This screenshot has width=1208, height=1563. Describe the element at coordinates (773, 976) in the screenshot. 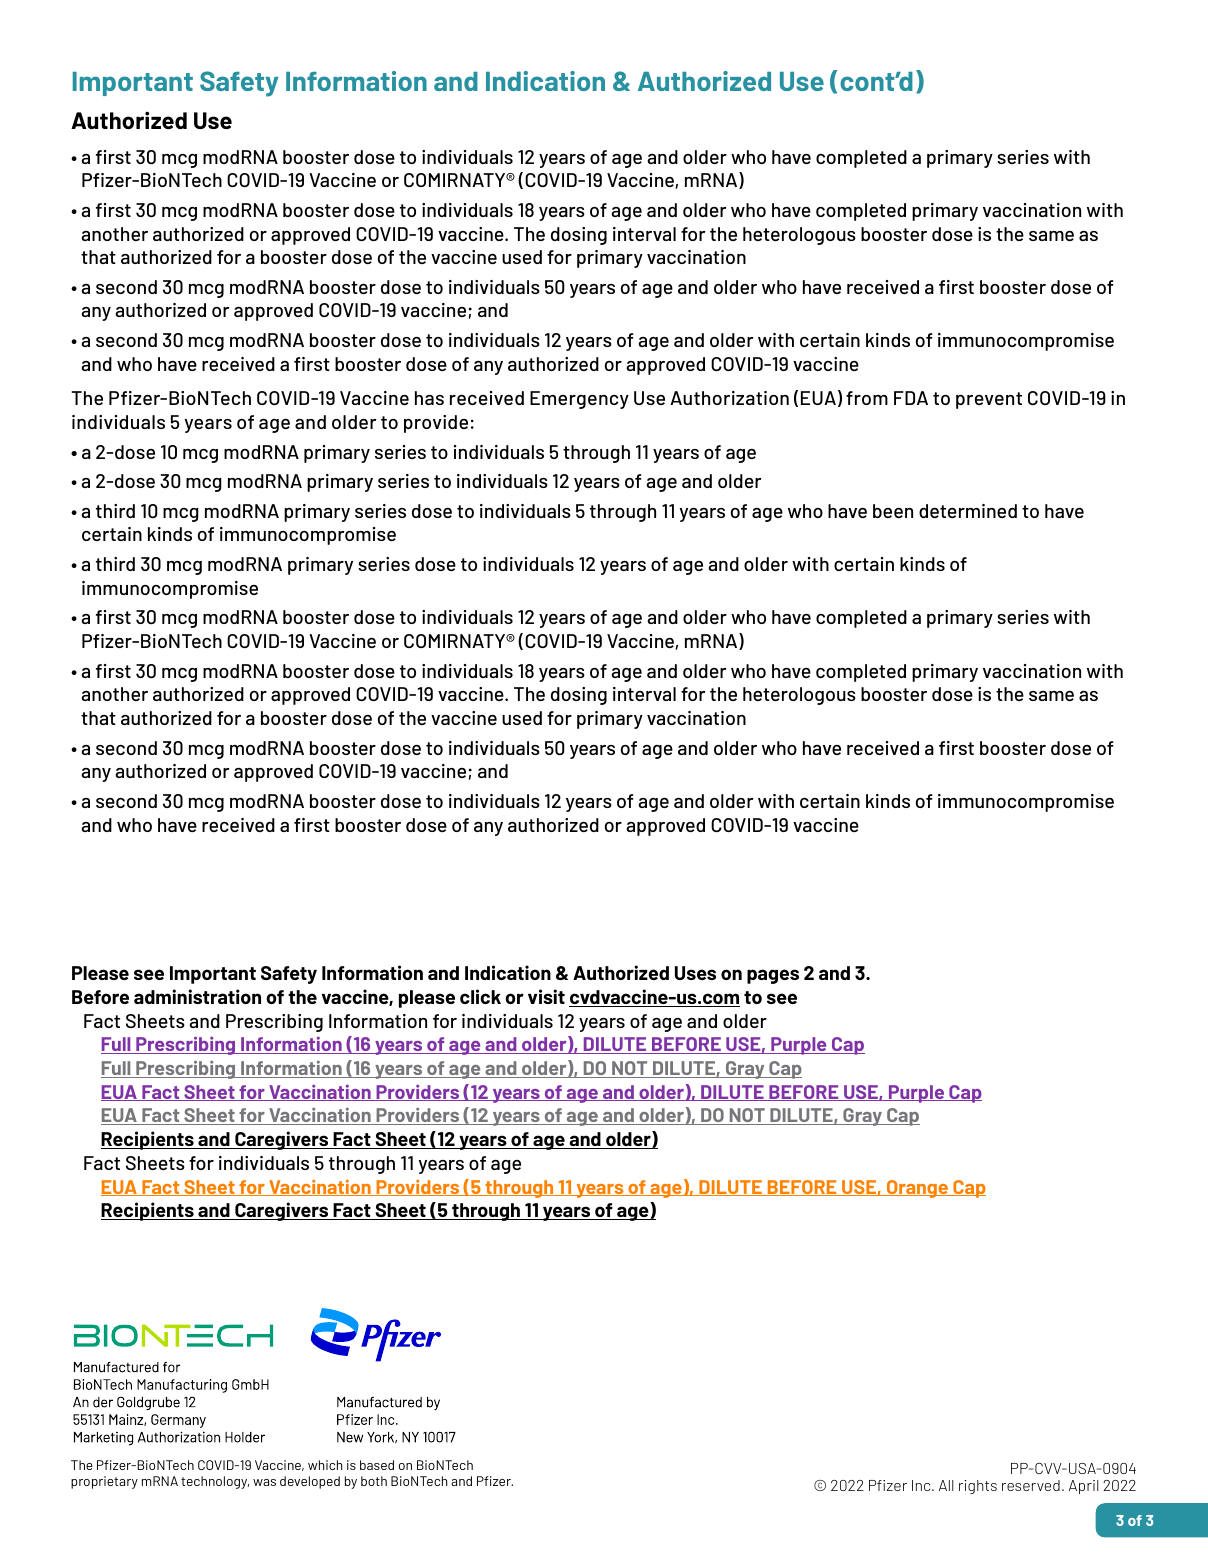

I see `pages` at that location.
